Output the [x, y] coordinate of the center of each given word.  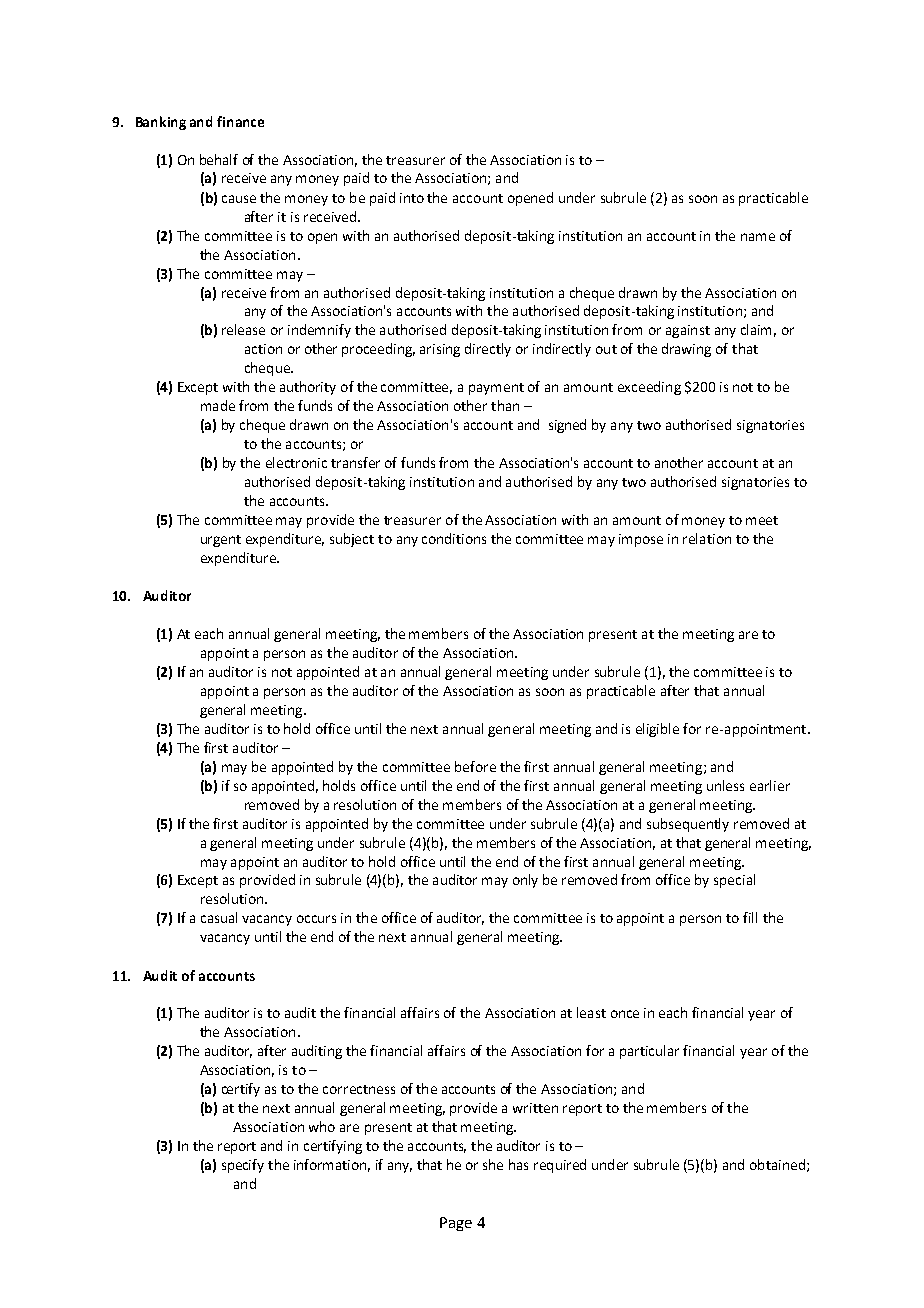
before [475, 766]
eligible [657, 730]
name [758, 237]
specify [243, 1166]
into [412, 198]
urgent [221, 541]
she [493, 1164]
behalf [219, 159]
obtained [777, 1164]
